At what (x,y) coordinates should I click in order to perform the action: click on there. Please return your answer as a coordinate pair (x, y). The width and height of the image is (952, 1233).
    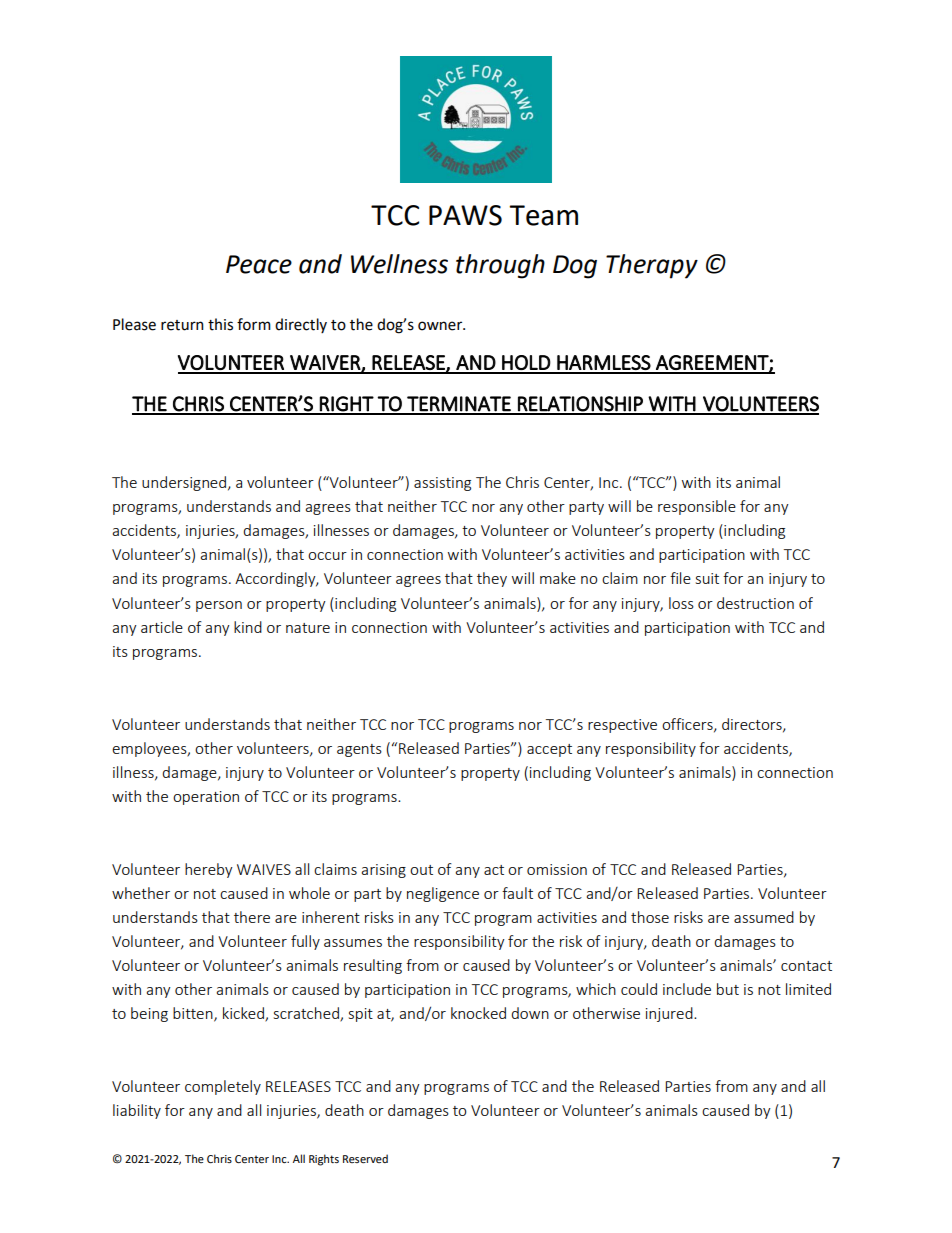
    Looking at the image, I should click on (252, 917).
